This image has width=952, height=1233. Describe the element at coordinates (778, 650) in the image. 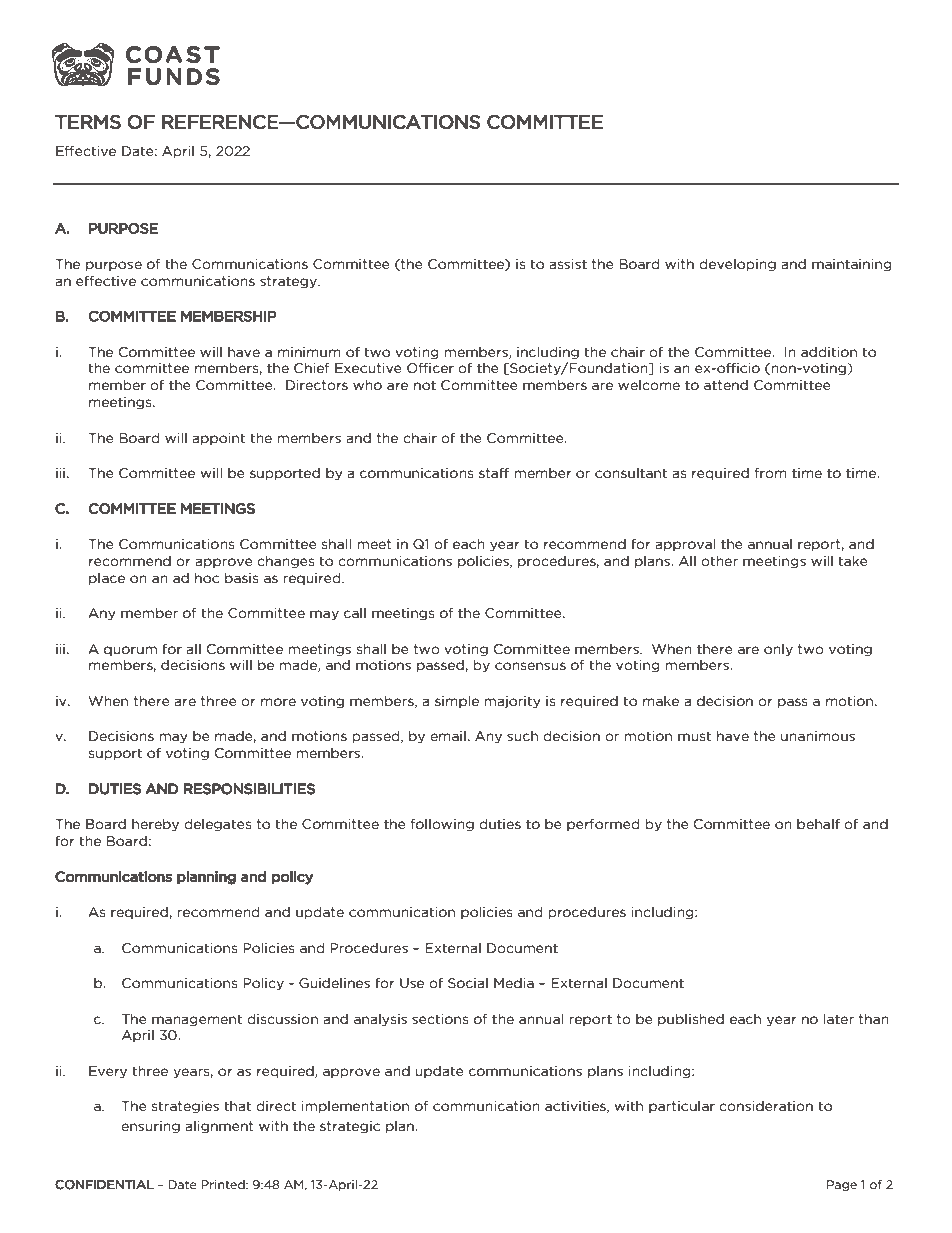

I see `only` at that location.
